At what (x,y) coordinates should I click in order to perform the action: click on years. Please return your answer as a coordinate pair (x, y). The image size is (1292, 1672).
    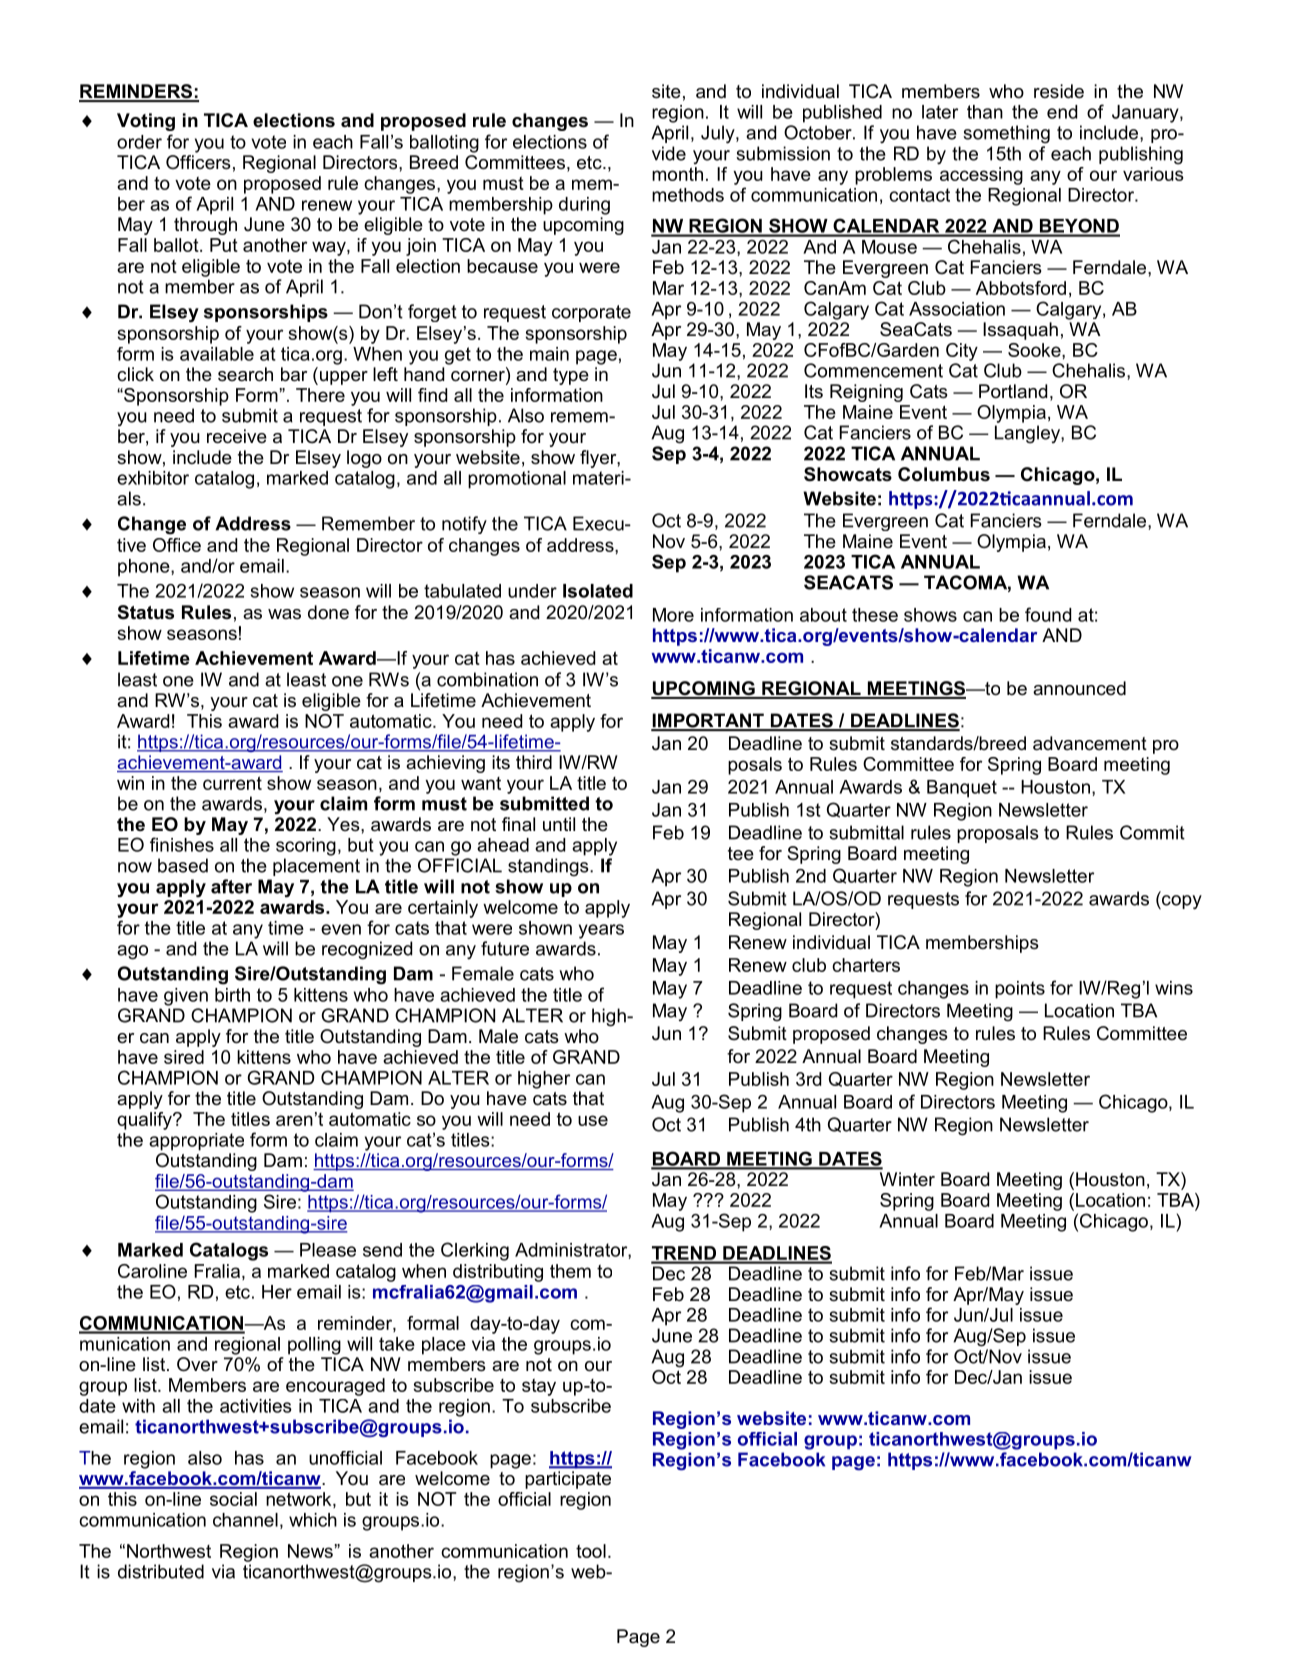
    Looking at the image, I should click on (601, 931).
